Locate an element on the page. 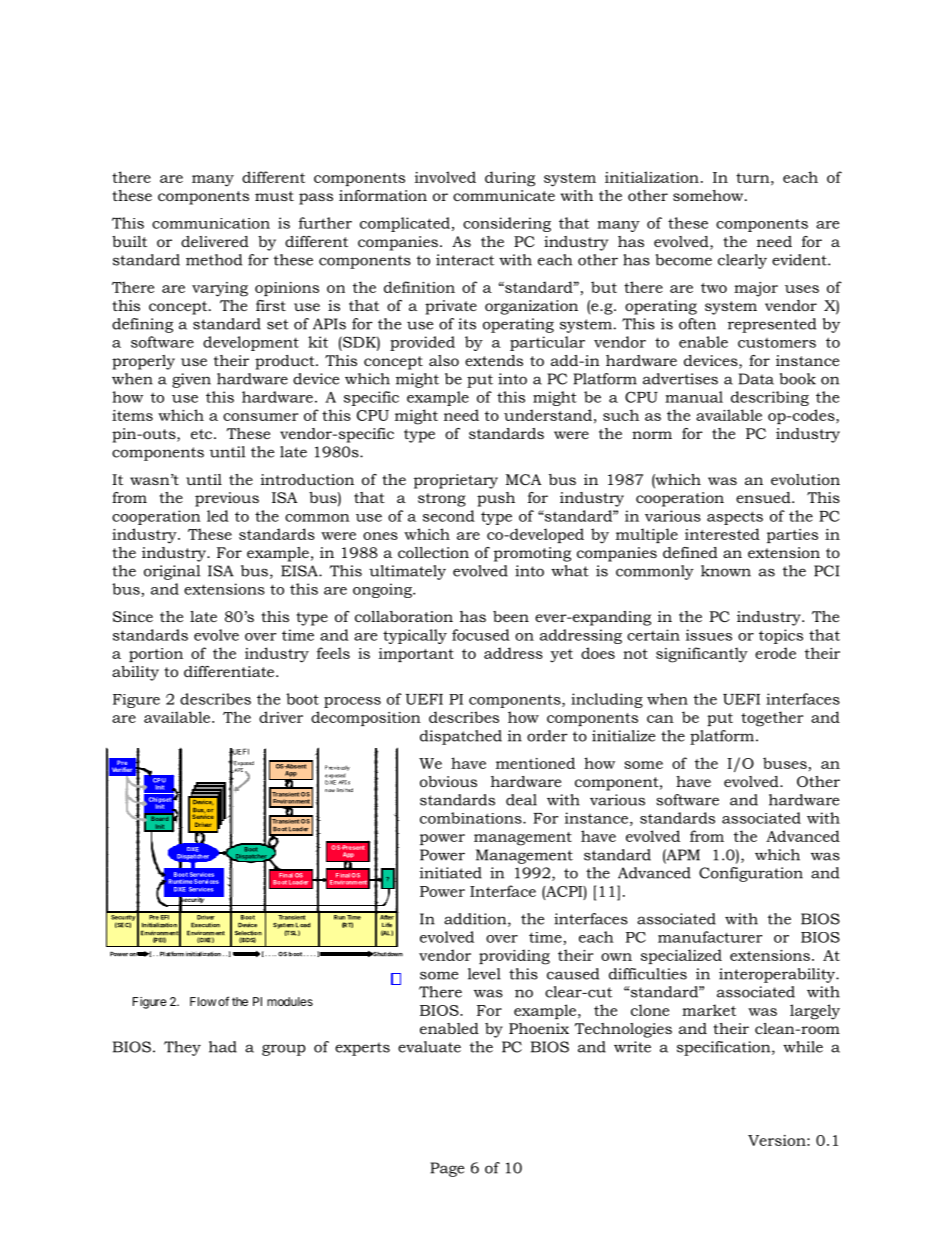 The width and height of the page is (952, 1233). had is located at coordinates (223, 1047).
